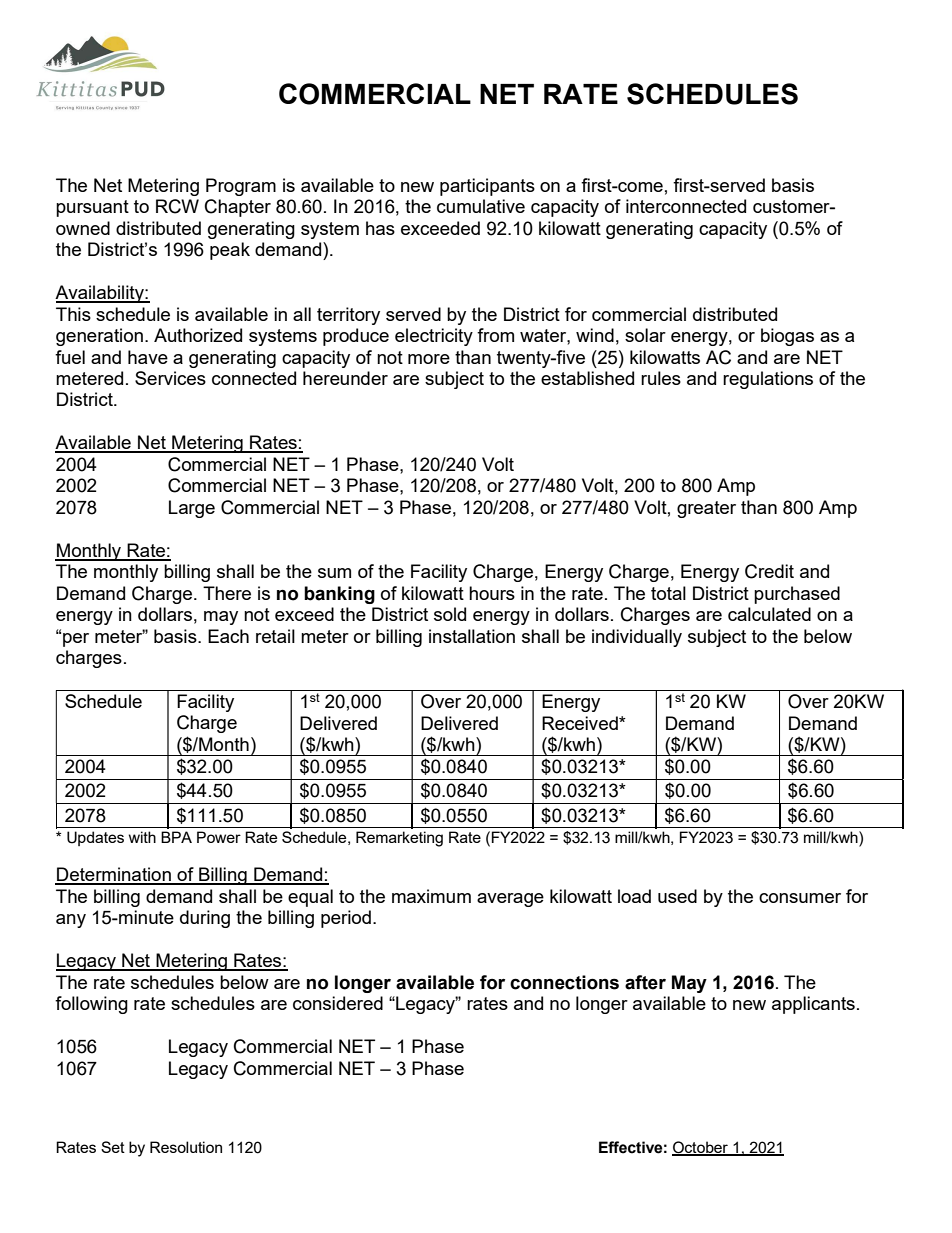 The image size is (952, 1233). What do you see at coordinates (170, 378) in the screenshot?
I see `Services` at bounding box center [170, 378].
